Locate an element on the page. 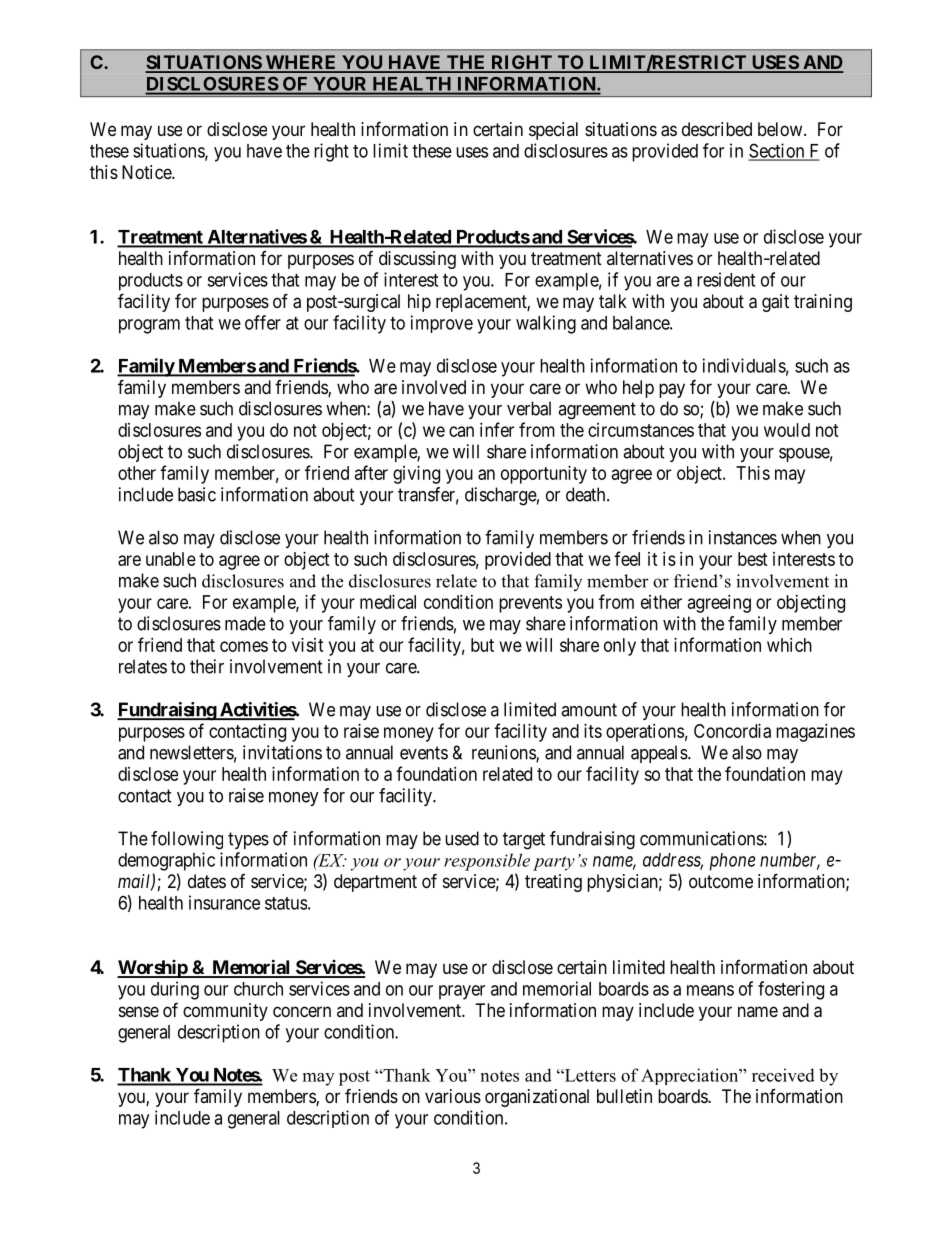  unable is located at coordinates (171, 559).
